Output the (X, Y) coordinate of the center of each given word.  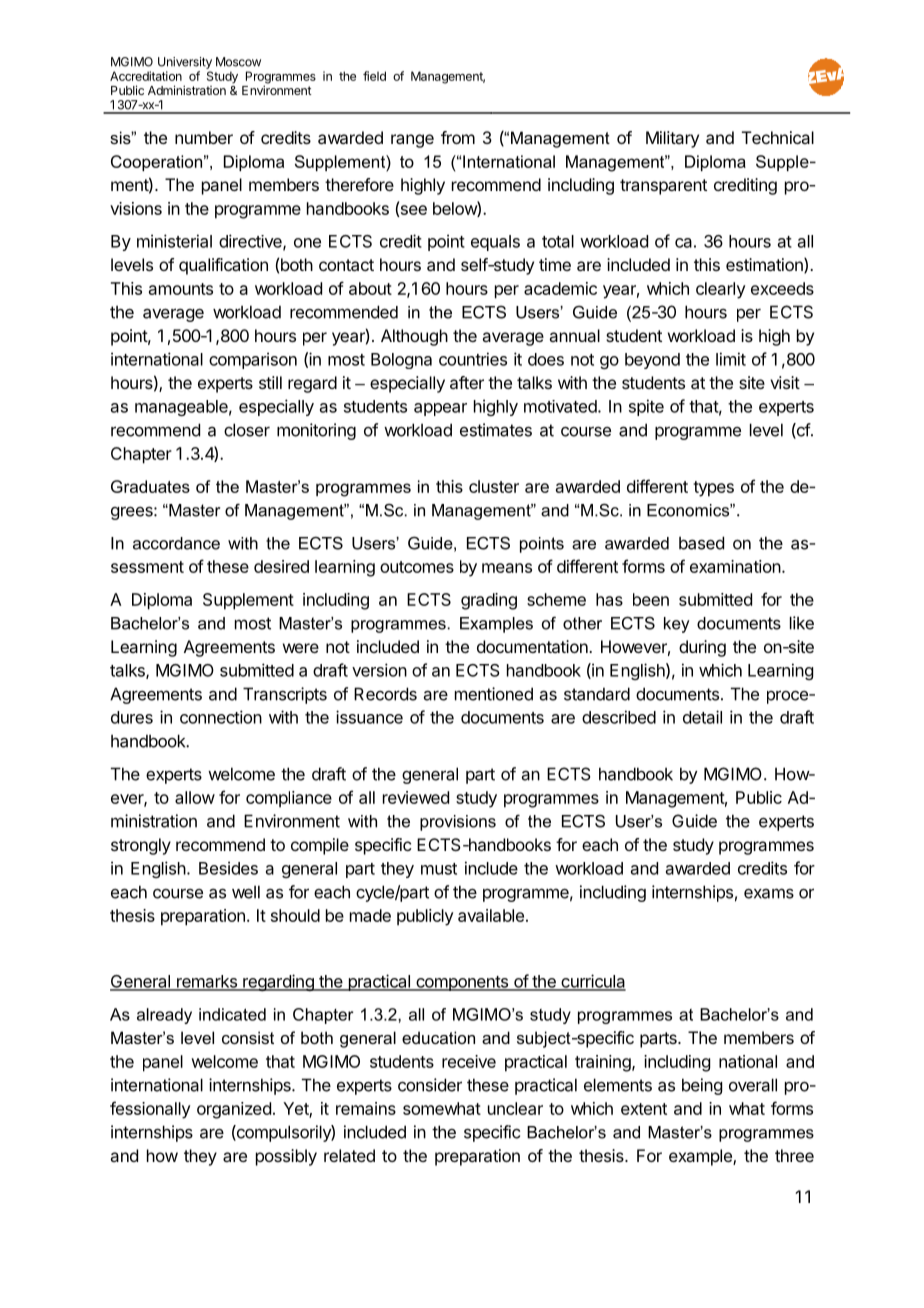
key (677, 625)
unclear (515, 1108)
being (702, 1086)
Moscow (238, 62)
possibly (286, 1157)
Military (672, 139)
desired (281, 566)
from (458, 137)
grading (489, 601)
